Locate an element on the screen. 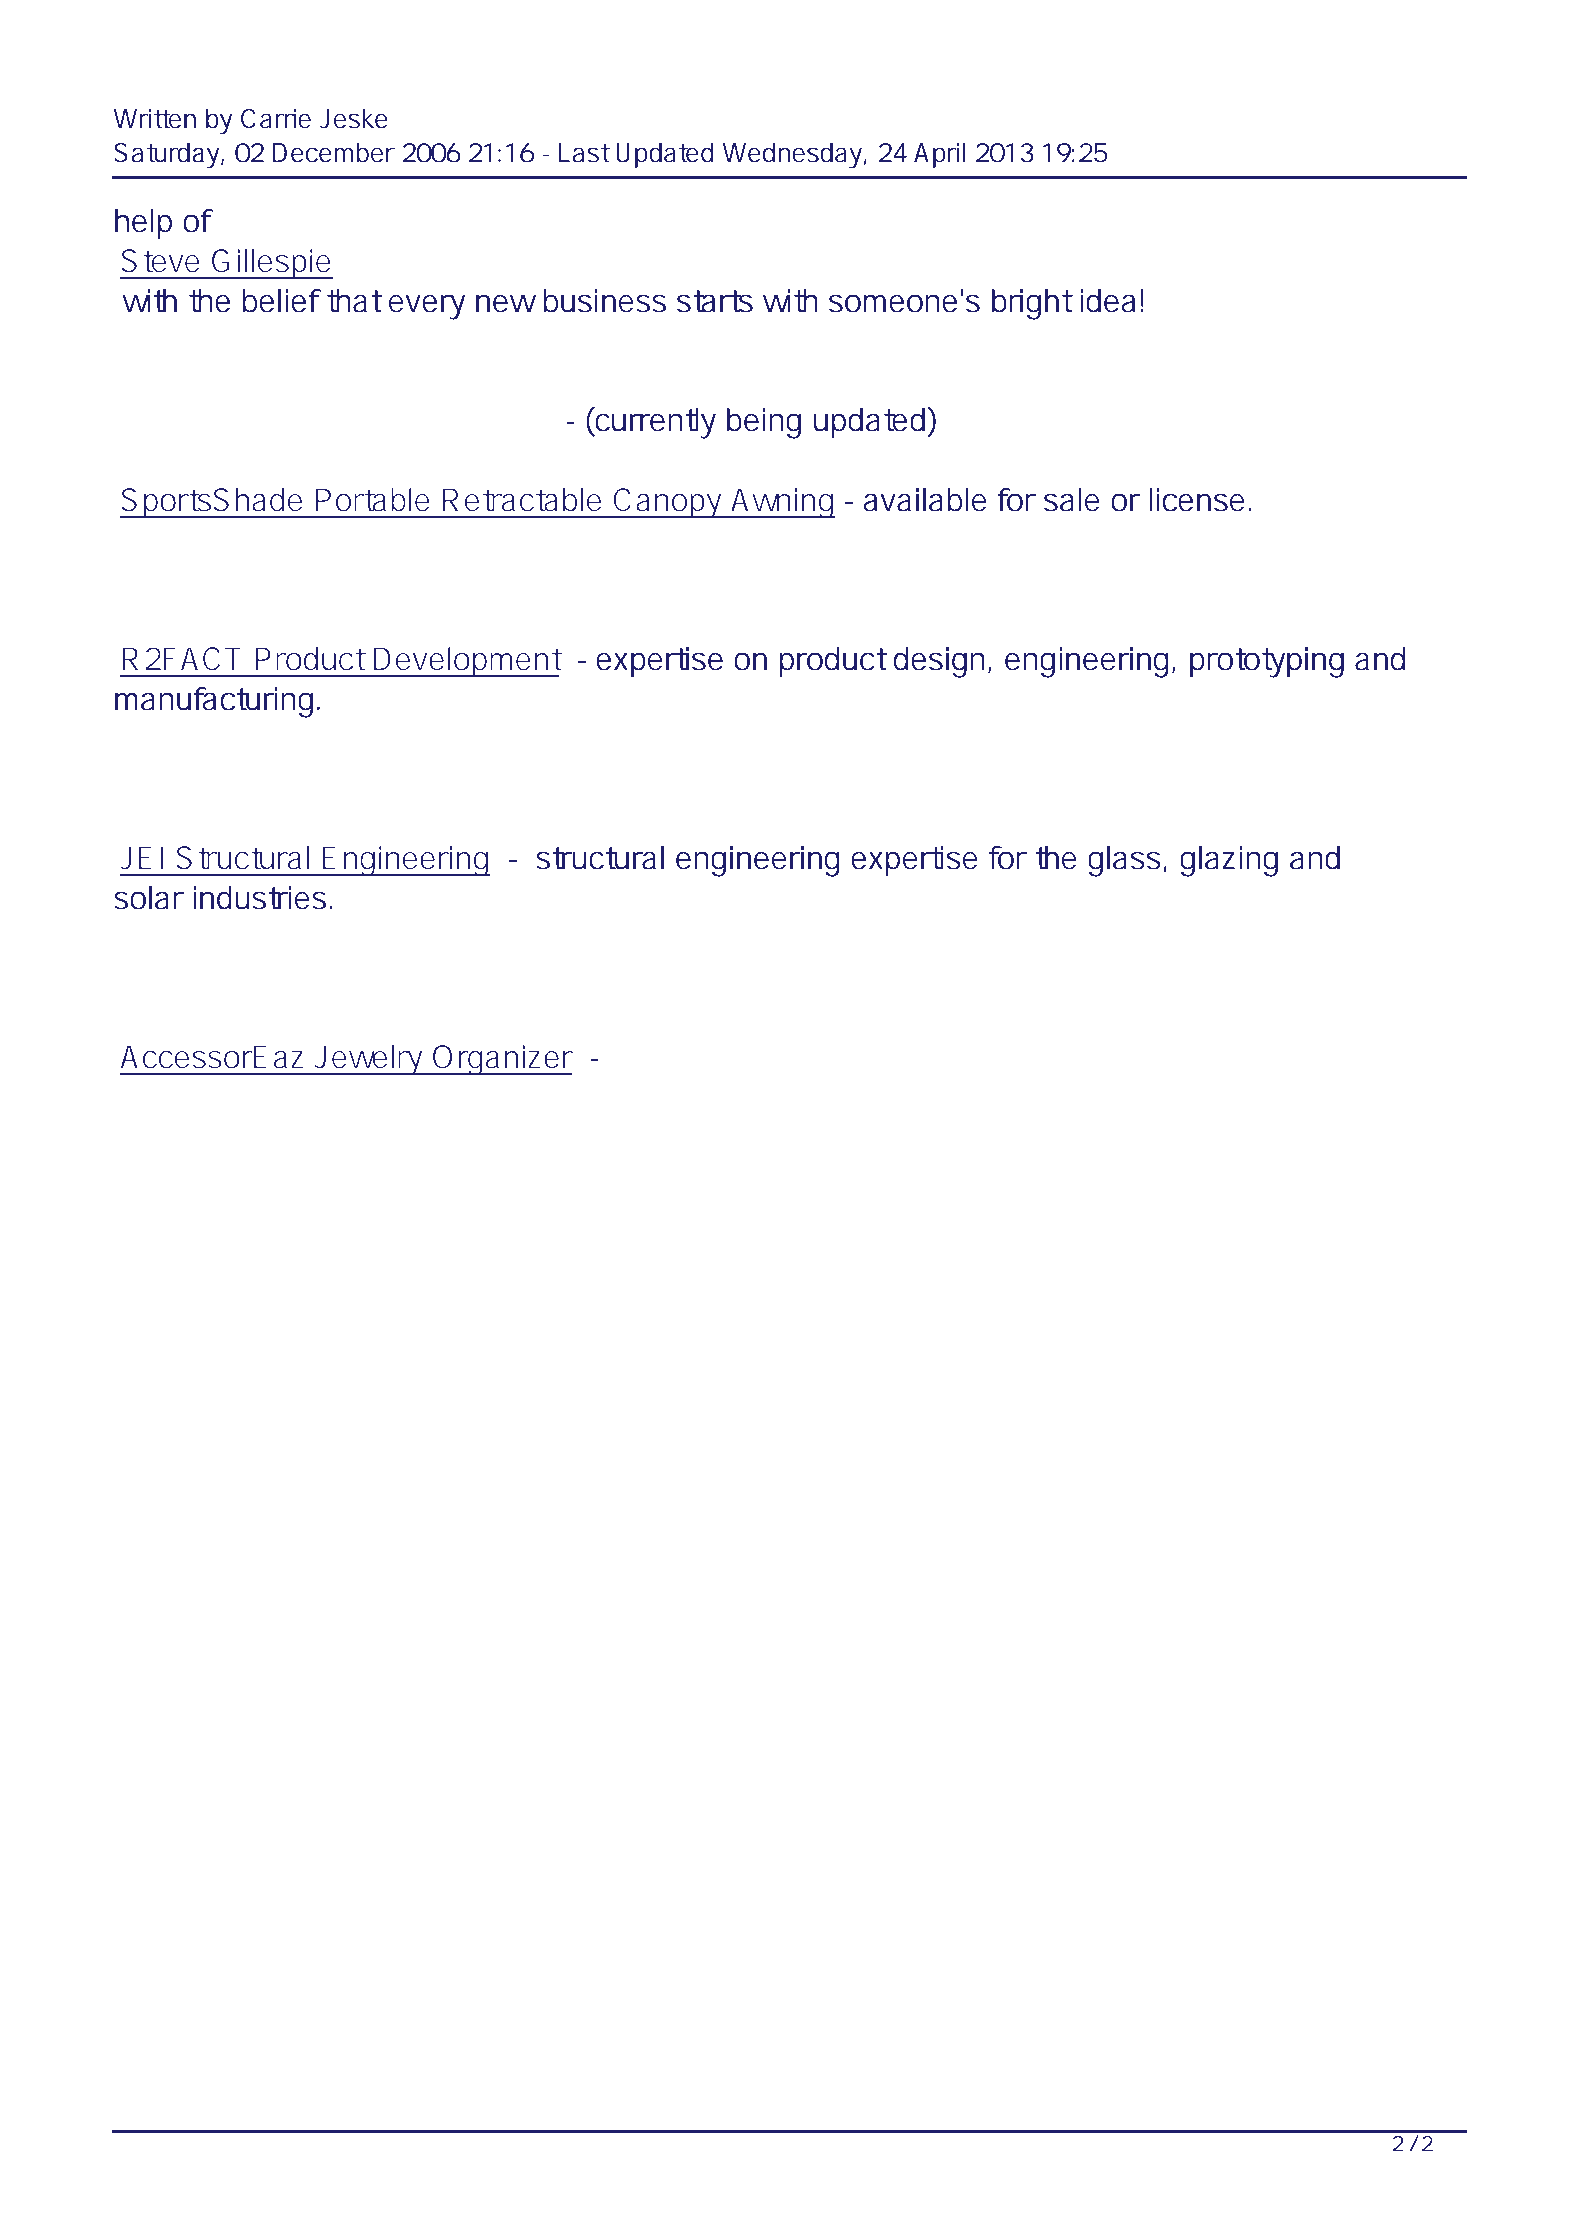 This screenshot has height=2233, width=1579. Portable is located at coordinates (373, 500).
